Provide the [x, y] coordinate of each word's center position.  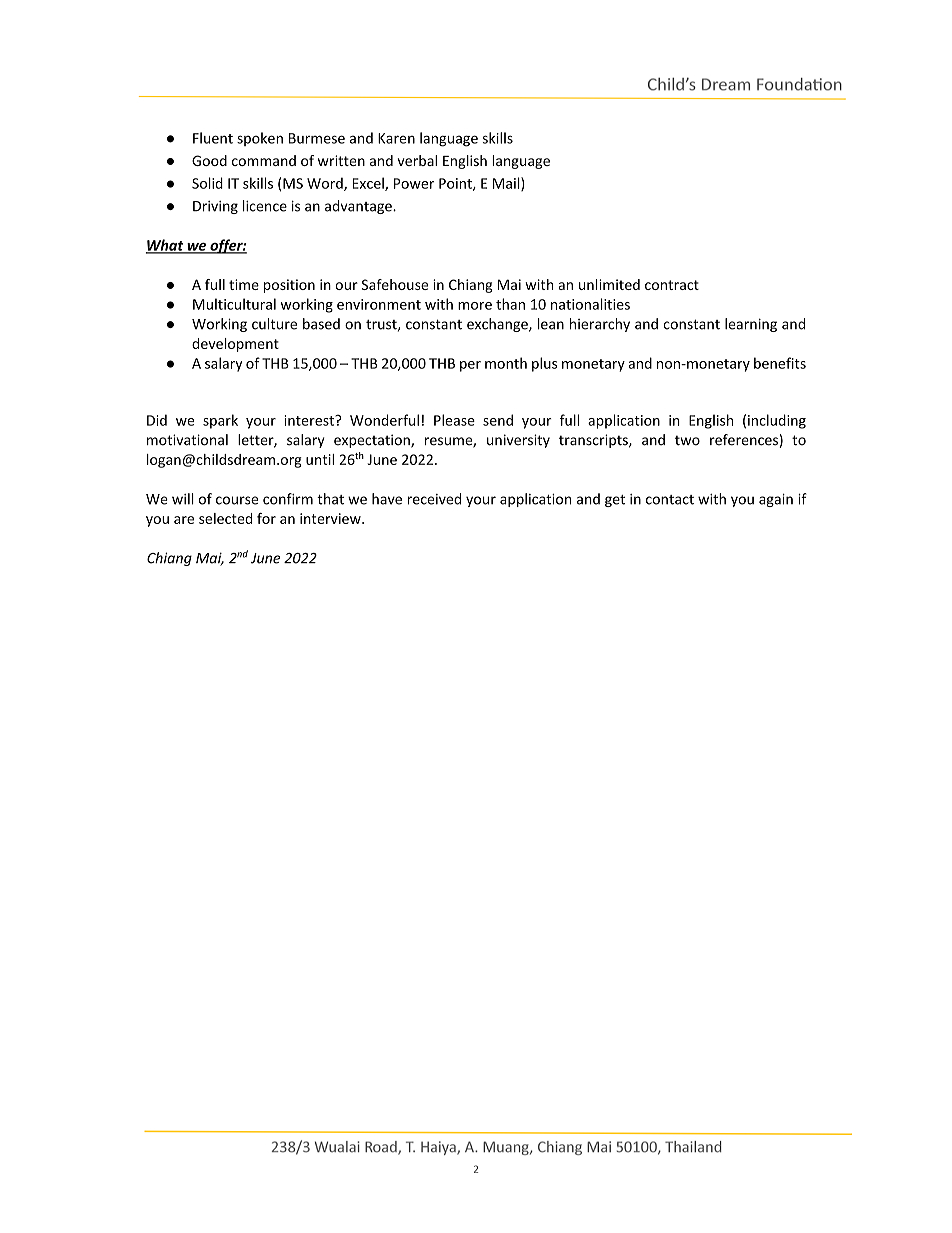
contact [670, 500]
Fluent [213, 138]
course [237, 500]
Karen [396, 138]
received [434, 499]
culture [274, 324]
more [475, 306]
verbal [417, 160]
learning [751, 325]
